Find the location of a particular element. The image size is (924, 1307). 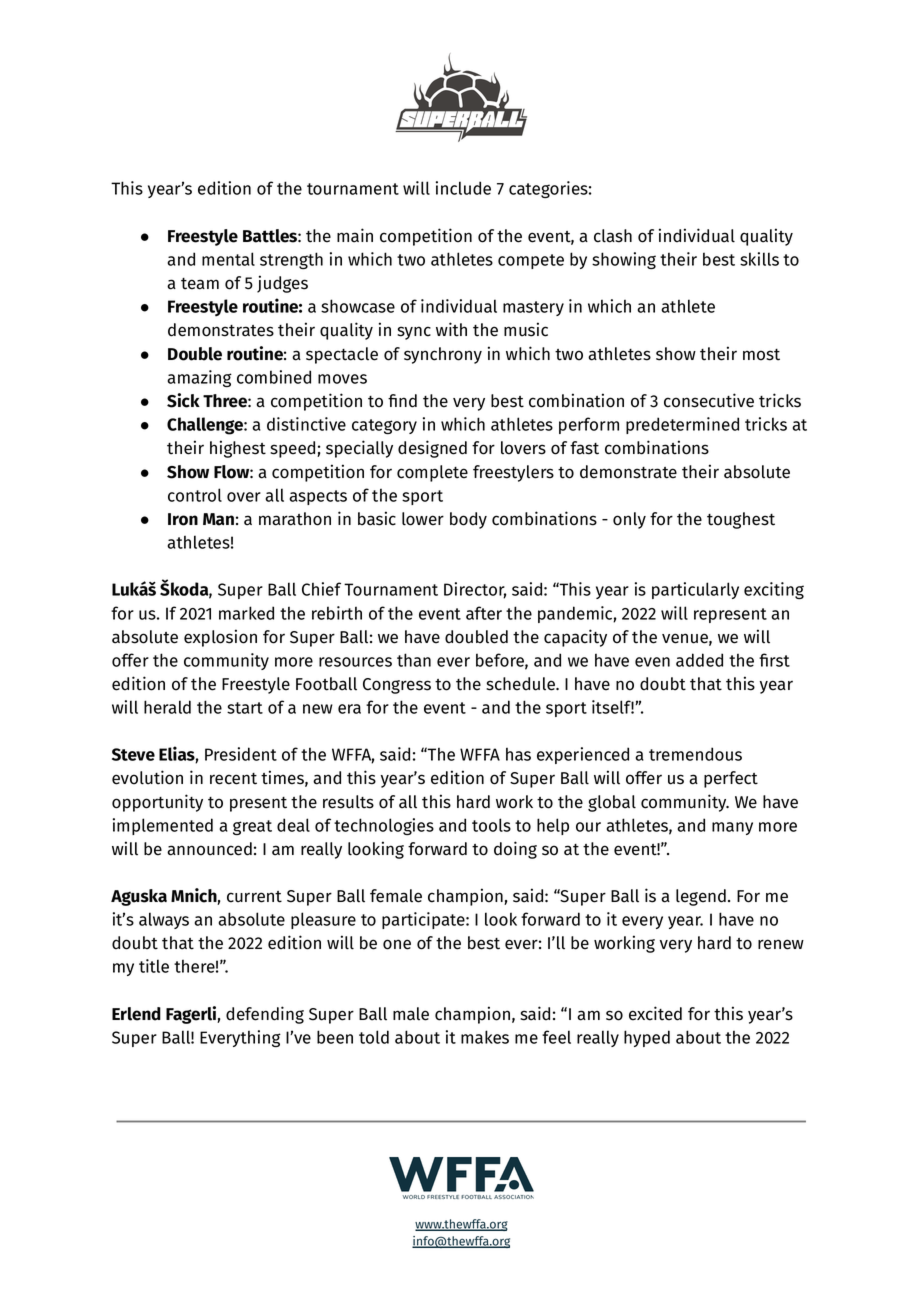

include is located at coordinates (463, 188).
